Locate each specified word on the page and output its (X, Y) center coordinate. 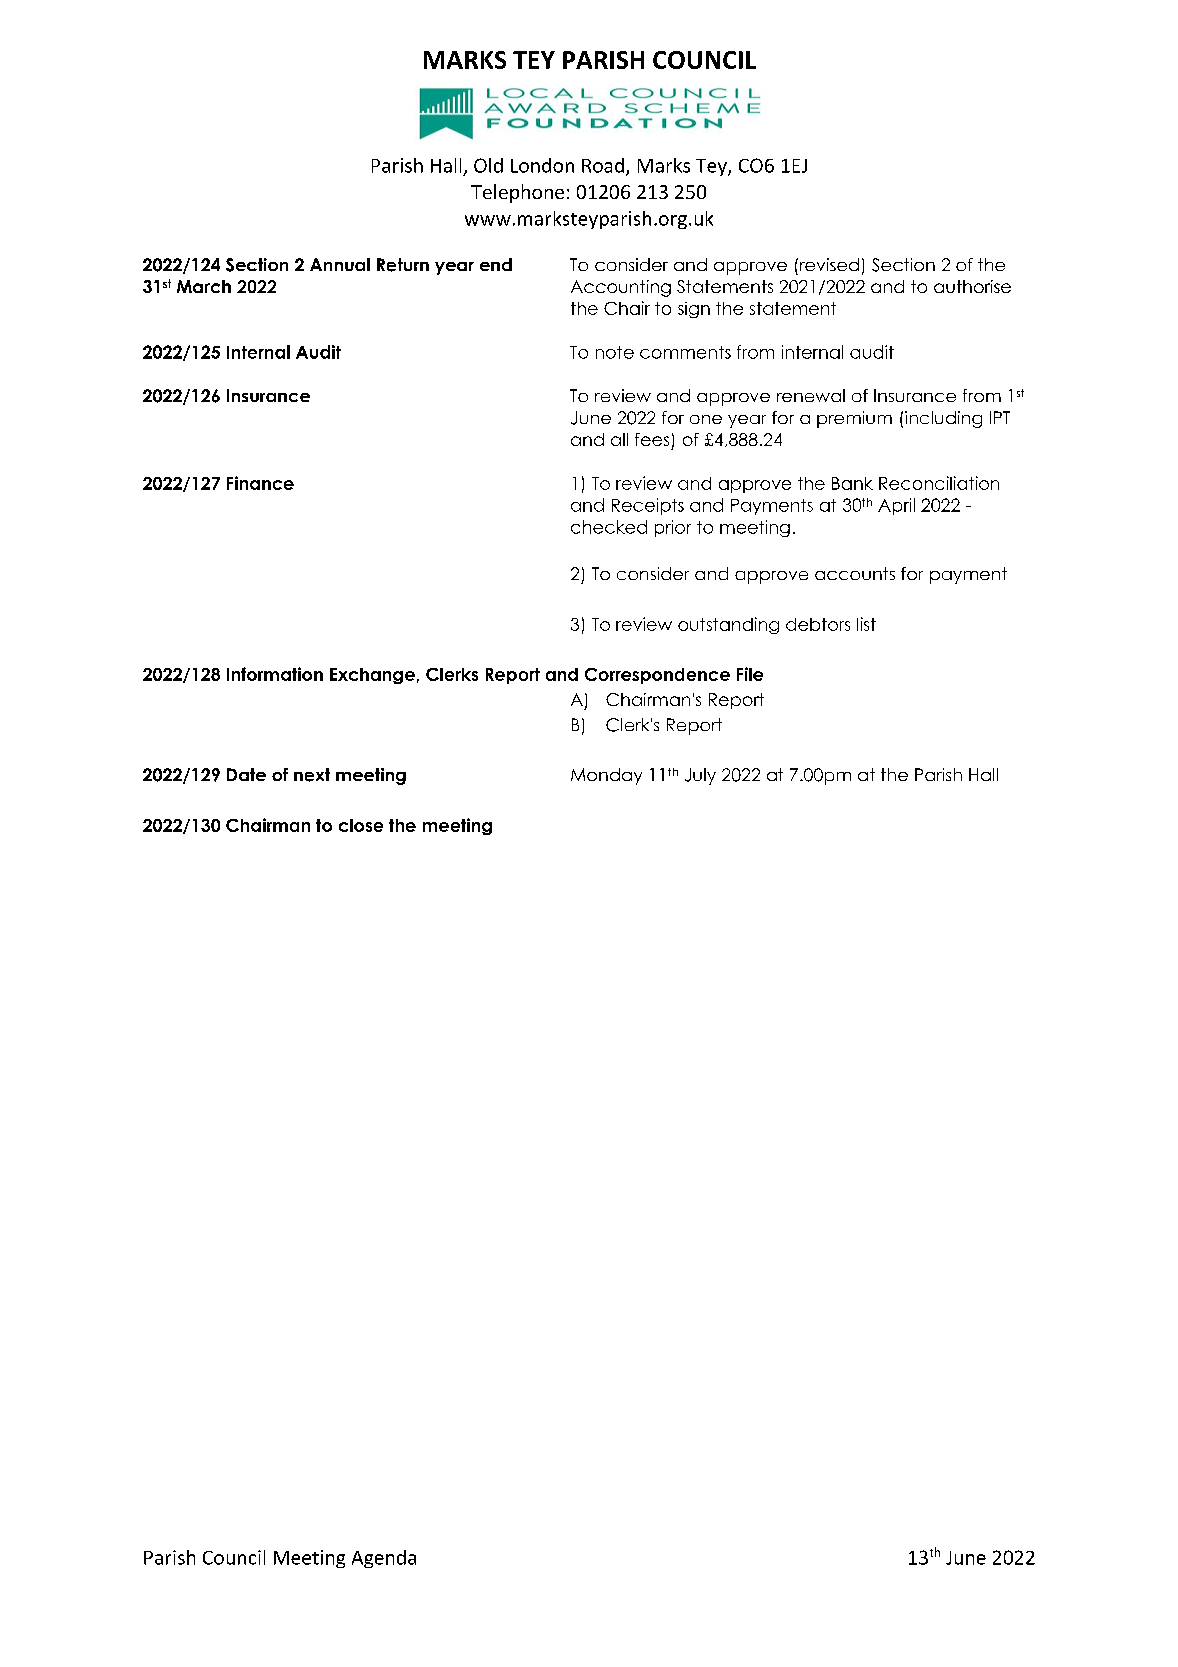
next (312, 775)
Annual (340, 264)
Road (603, 165)
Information (275, 674)
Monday (606, 776)
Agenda (384, 1559)
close (361, 825)
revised (829, 264)
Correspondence (657, 676)
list (866, 624)
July (700, 776)
